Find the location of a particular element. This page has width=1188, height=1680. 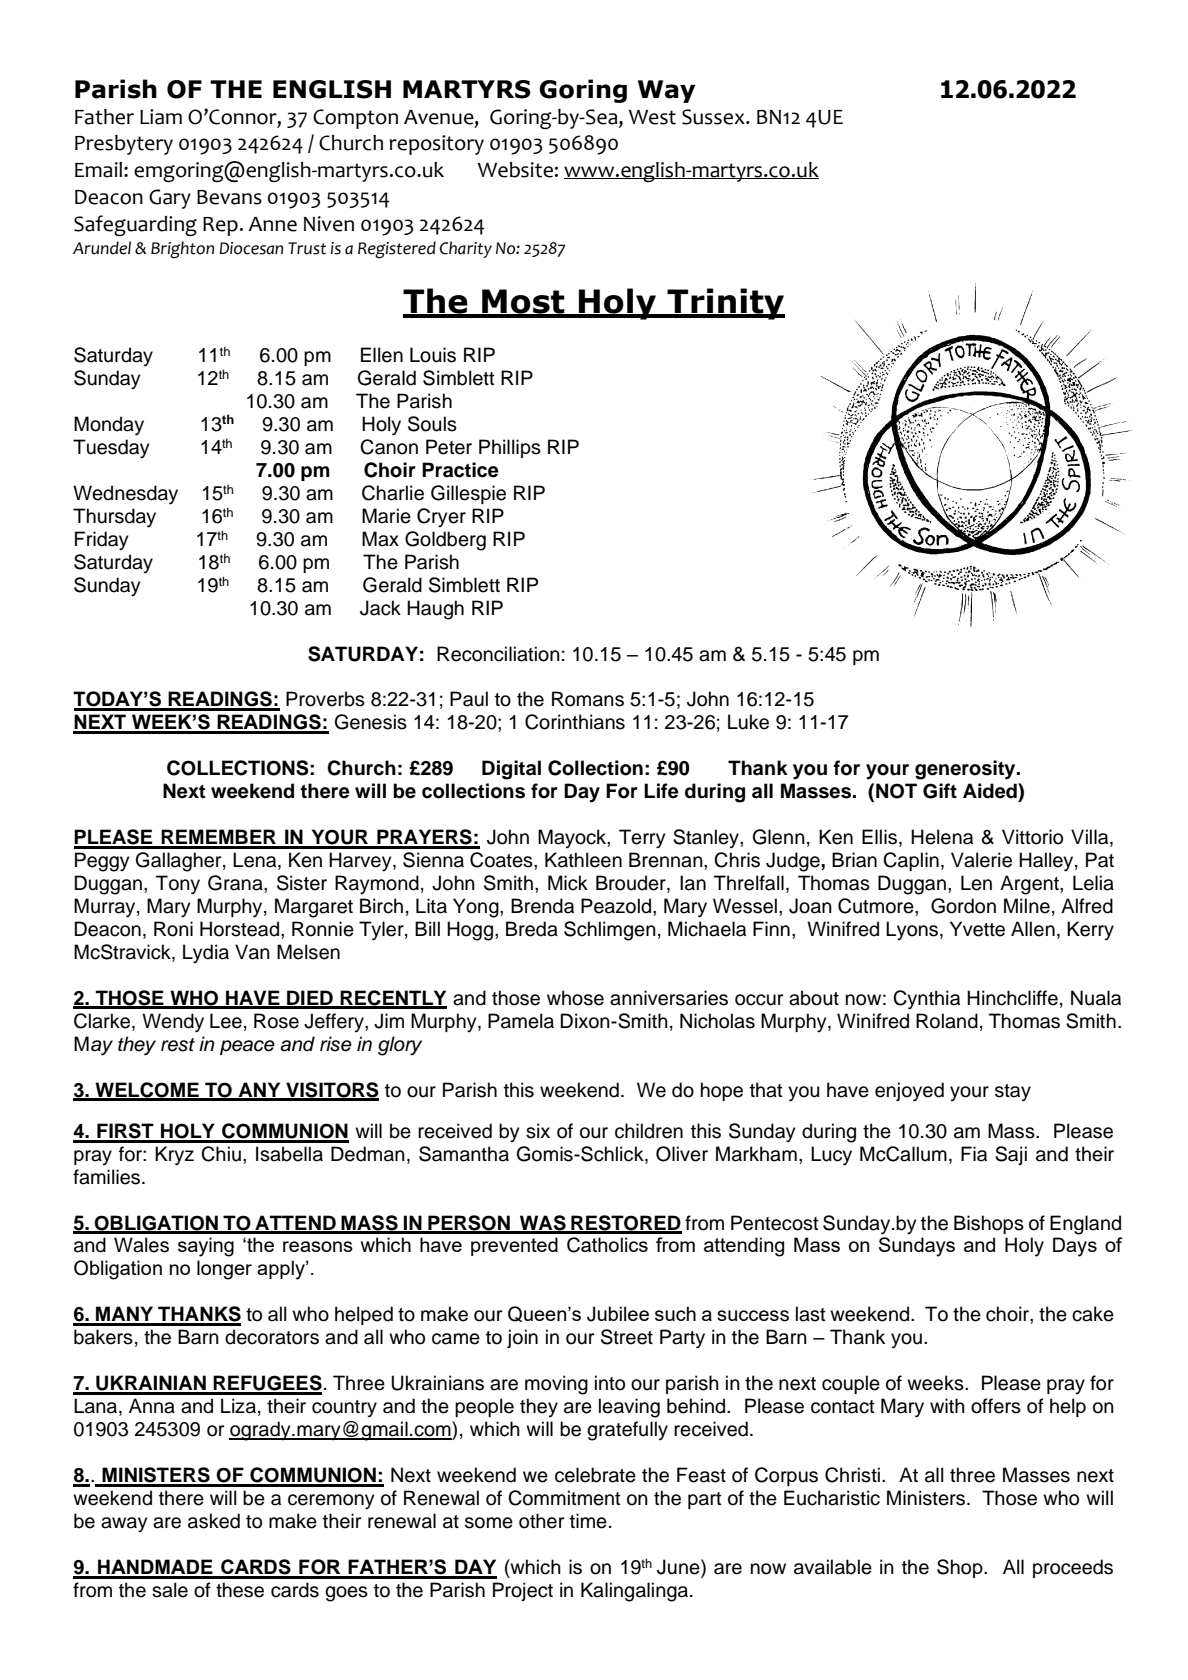

Proverbs is located at coordinates (325, 699).
